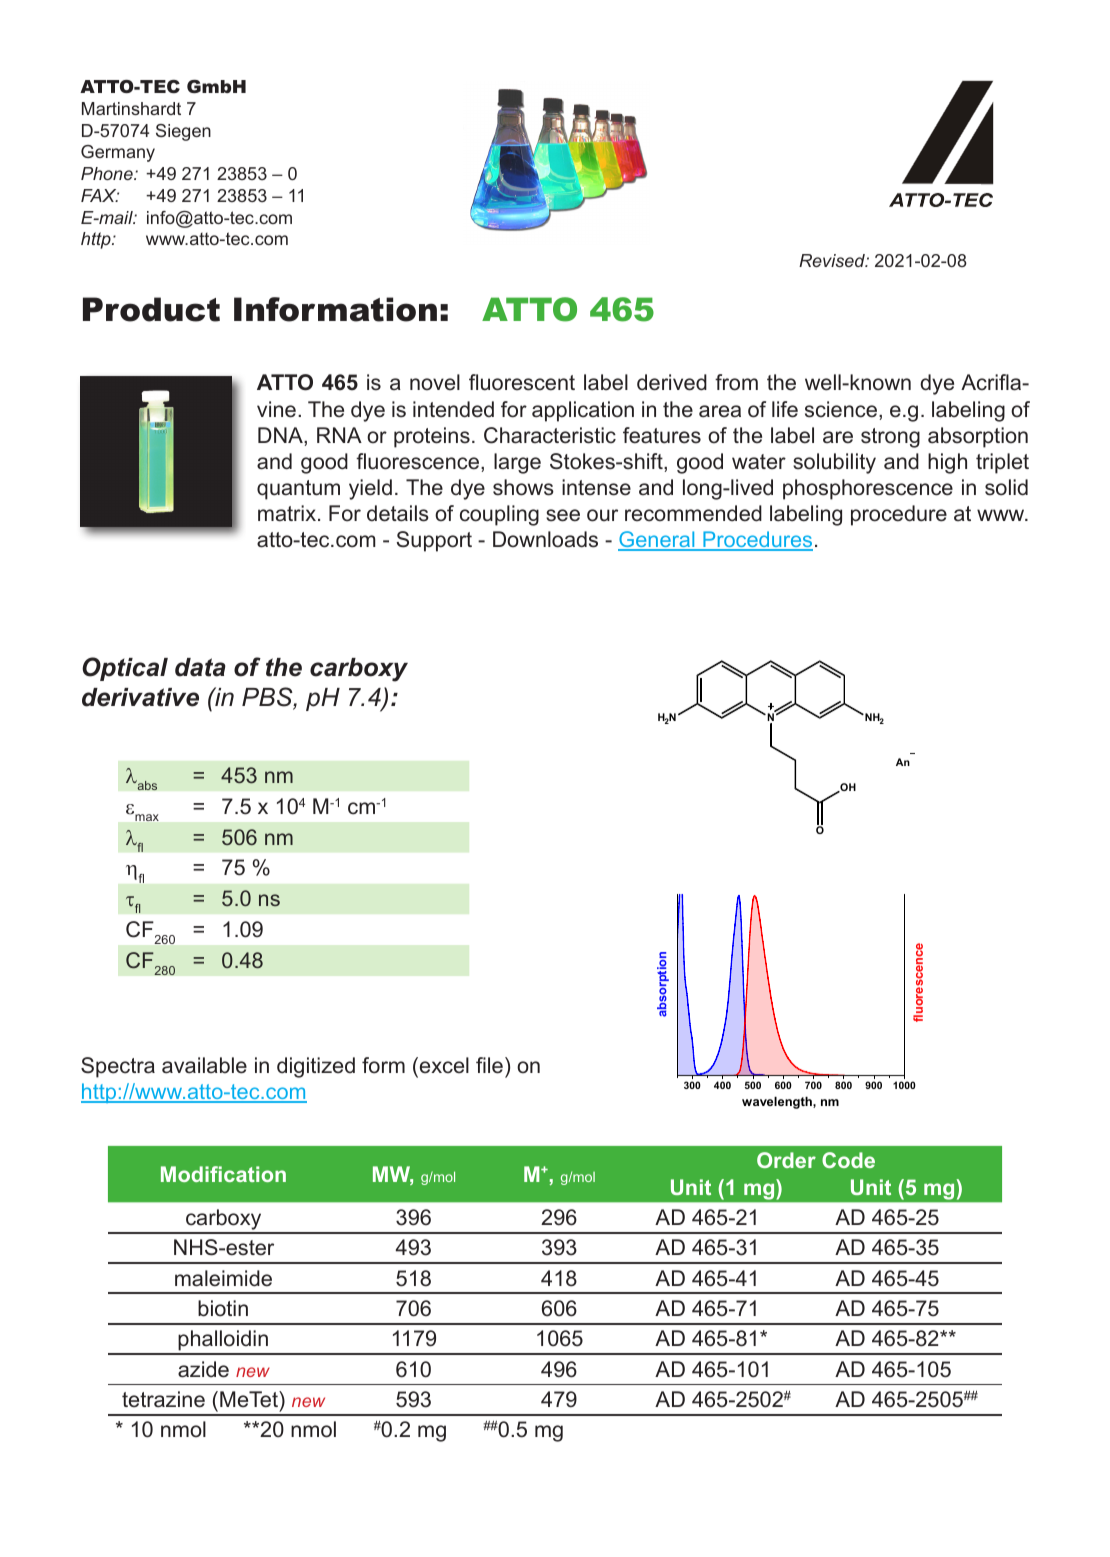 Image resolution: width=1110 pixels, height=1557 pixels. Describe the element at coordinates (223, 1308) in the image. I see `biotin` at that location.
